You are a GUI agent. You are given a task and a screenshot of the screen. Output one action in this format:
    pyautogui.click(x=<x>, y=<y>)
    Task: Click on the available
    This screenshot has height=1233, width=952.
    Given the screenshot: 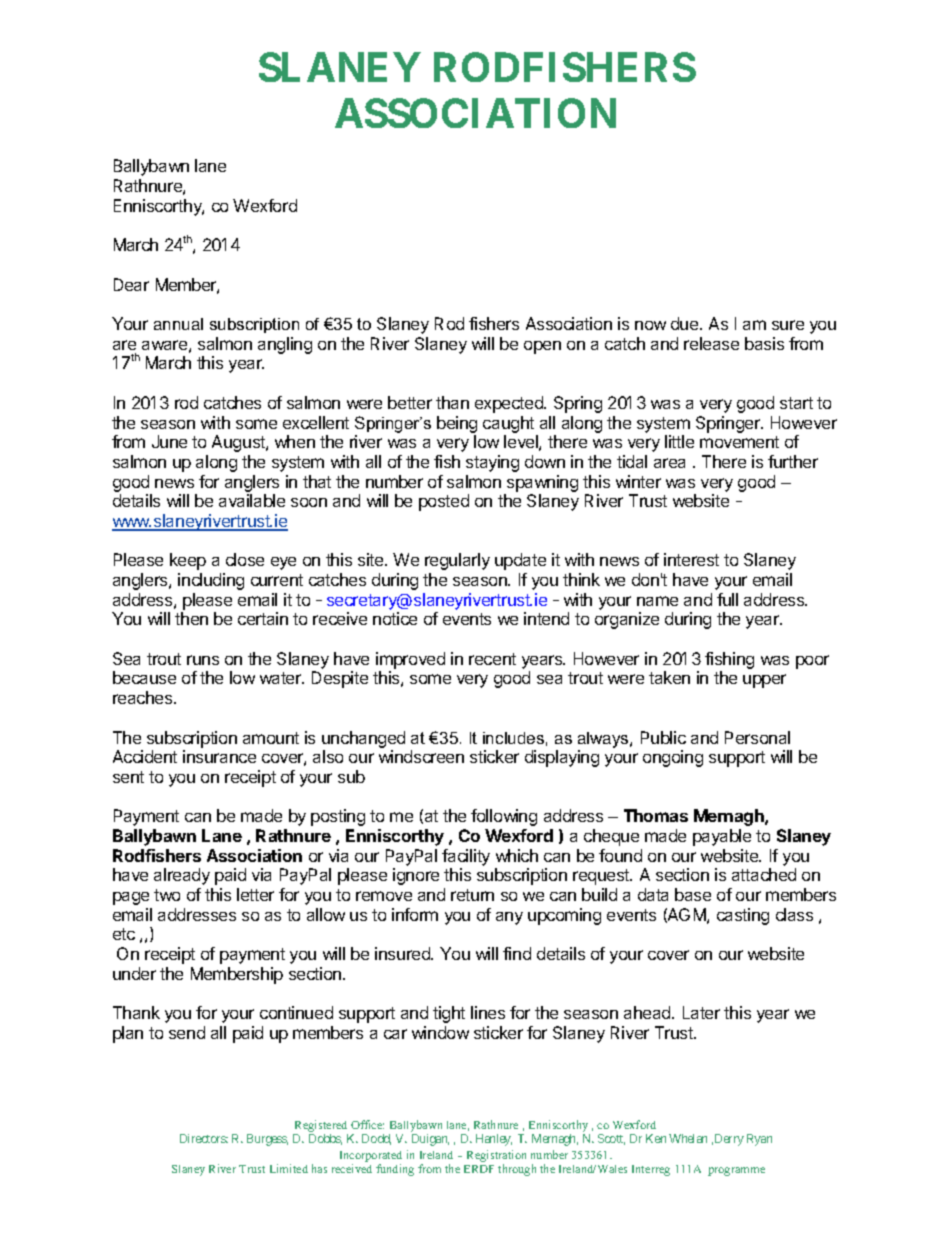 What is the action you would take?
    pyautogui.click(x=252, y=500)
